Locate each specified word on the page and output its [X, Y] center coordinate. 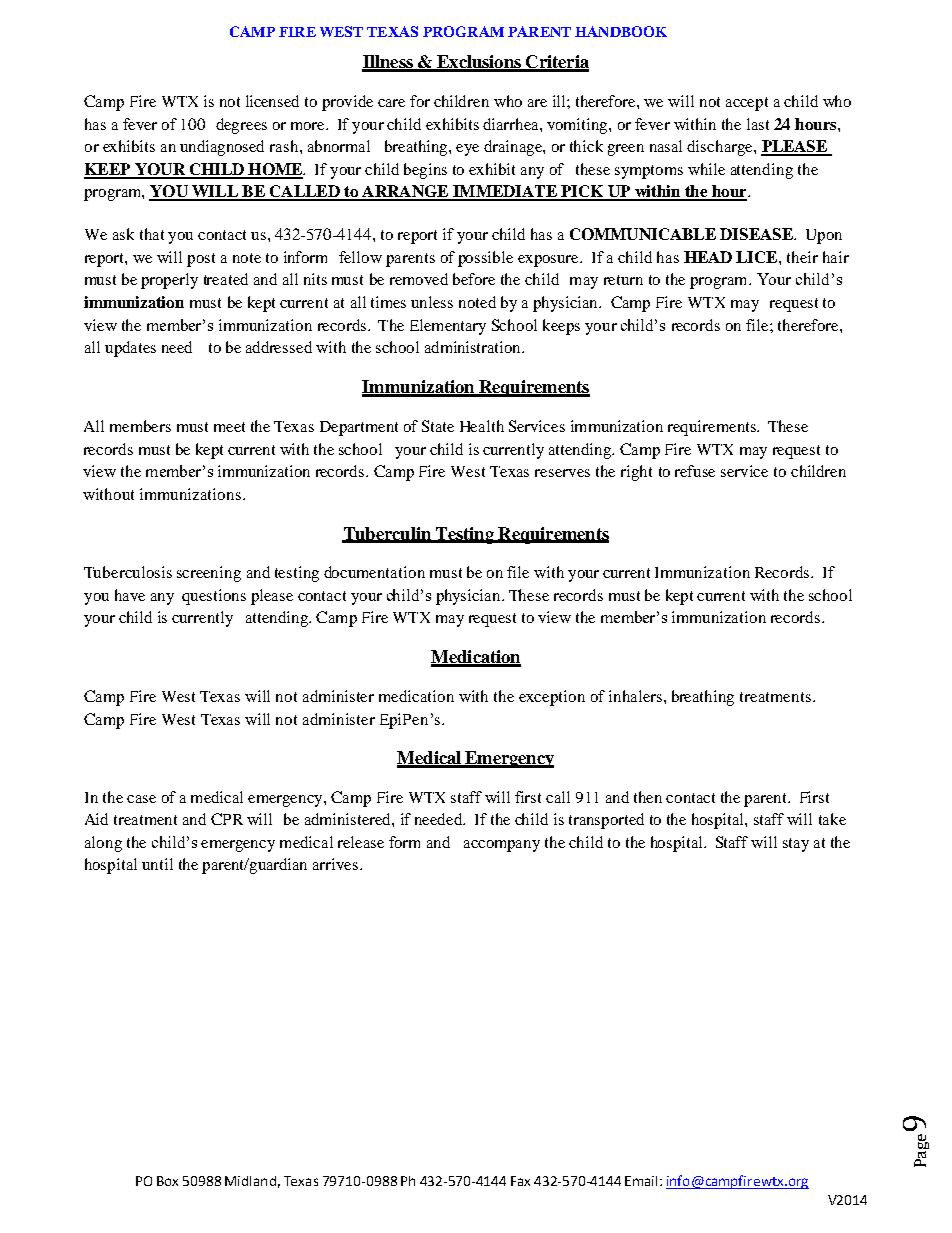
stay [796, 845]
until [157, 864]
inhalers [635, 696]
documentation [374, 572]
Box [167, 1181]
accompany [502, 846]
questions [214, 597]
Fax [520, 1181]
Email [641, 1181]
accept [747, 104]
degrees [241, 126]
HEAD [708, 257]
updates [130, 349]
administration [474, 347]
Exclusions [479, 63]
